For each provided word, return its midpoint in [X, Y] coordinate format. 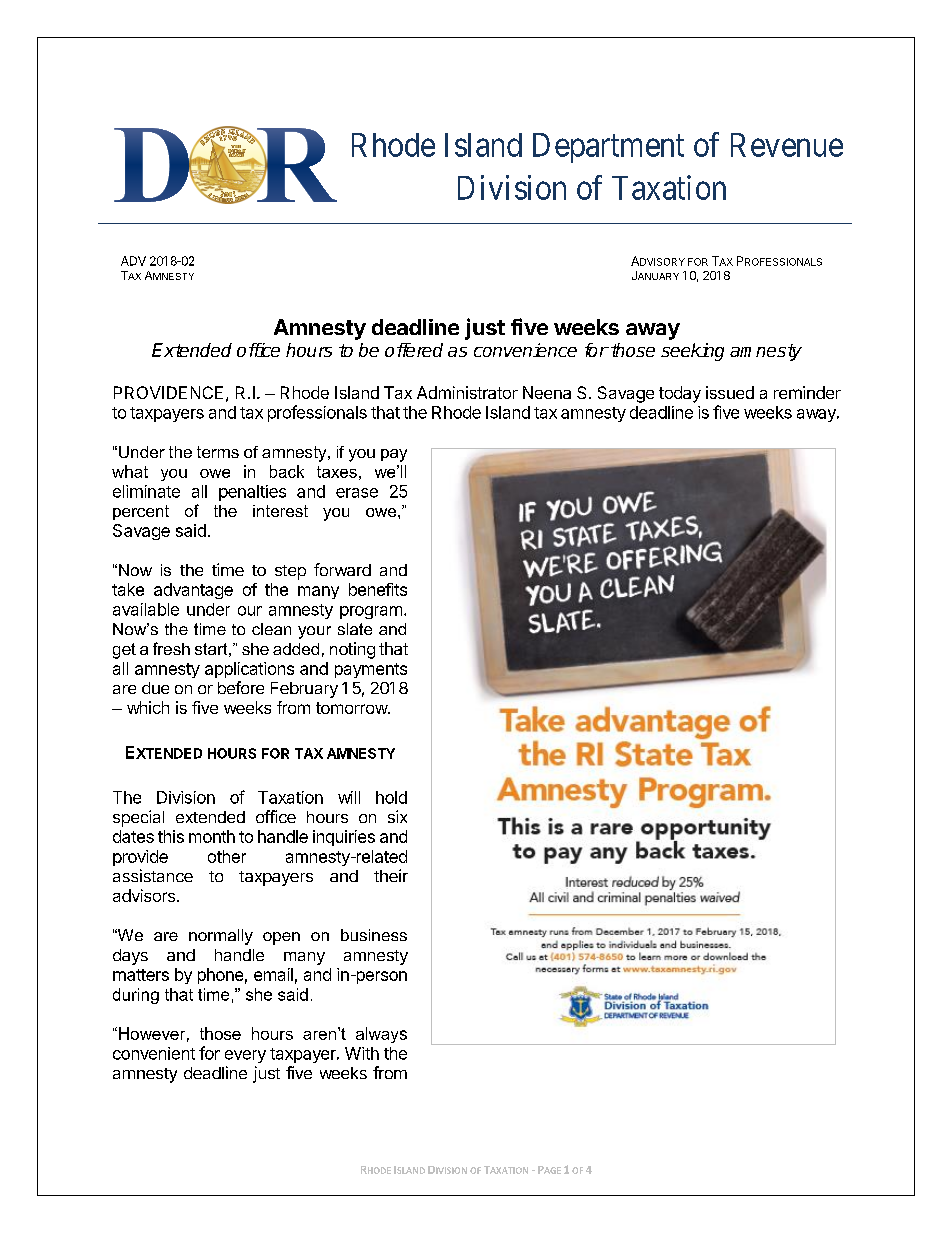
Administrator [467, 392]
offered [414, 350]
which [148, 707]
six [397, 816]
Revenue [787, 145]
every [245, 1056]
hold [391, 797]
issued [730, 392]
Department [608, 148]
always [381, 1035]
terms [218, 452]
